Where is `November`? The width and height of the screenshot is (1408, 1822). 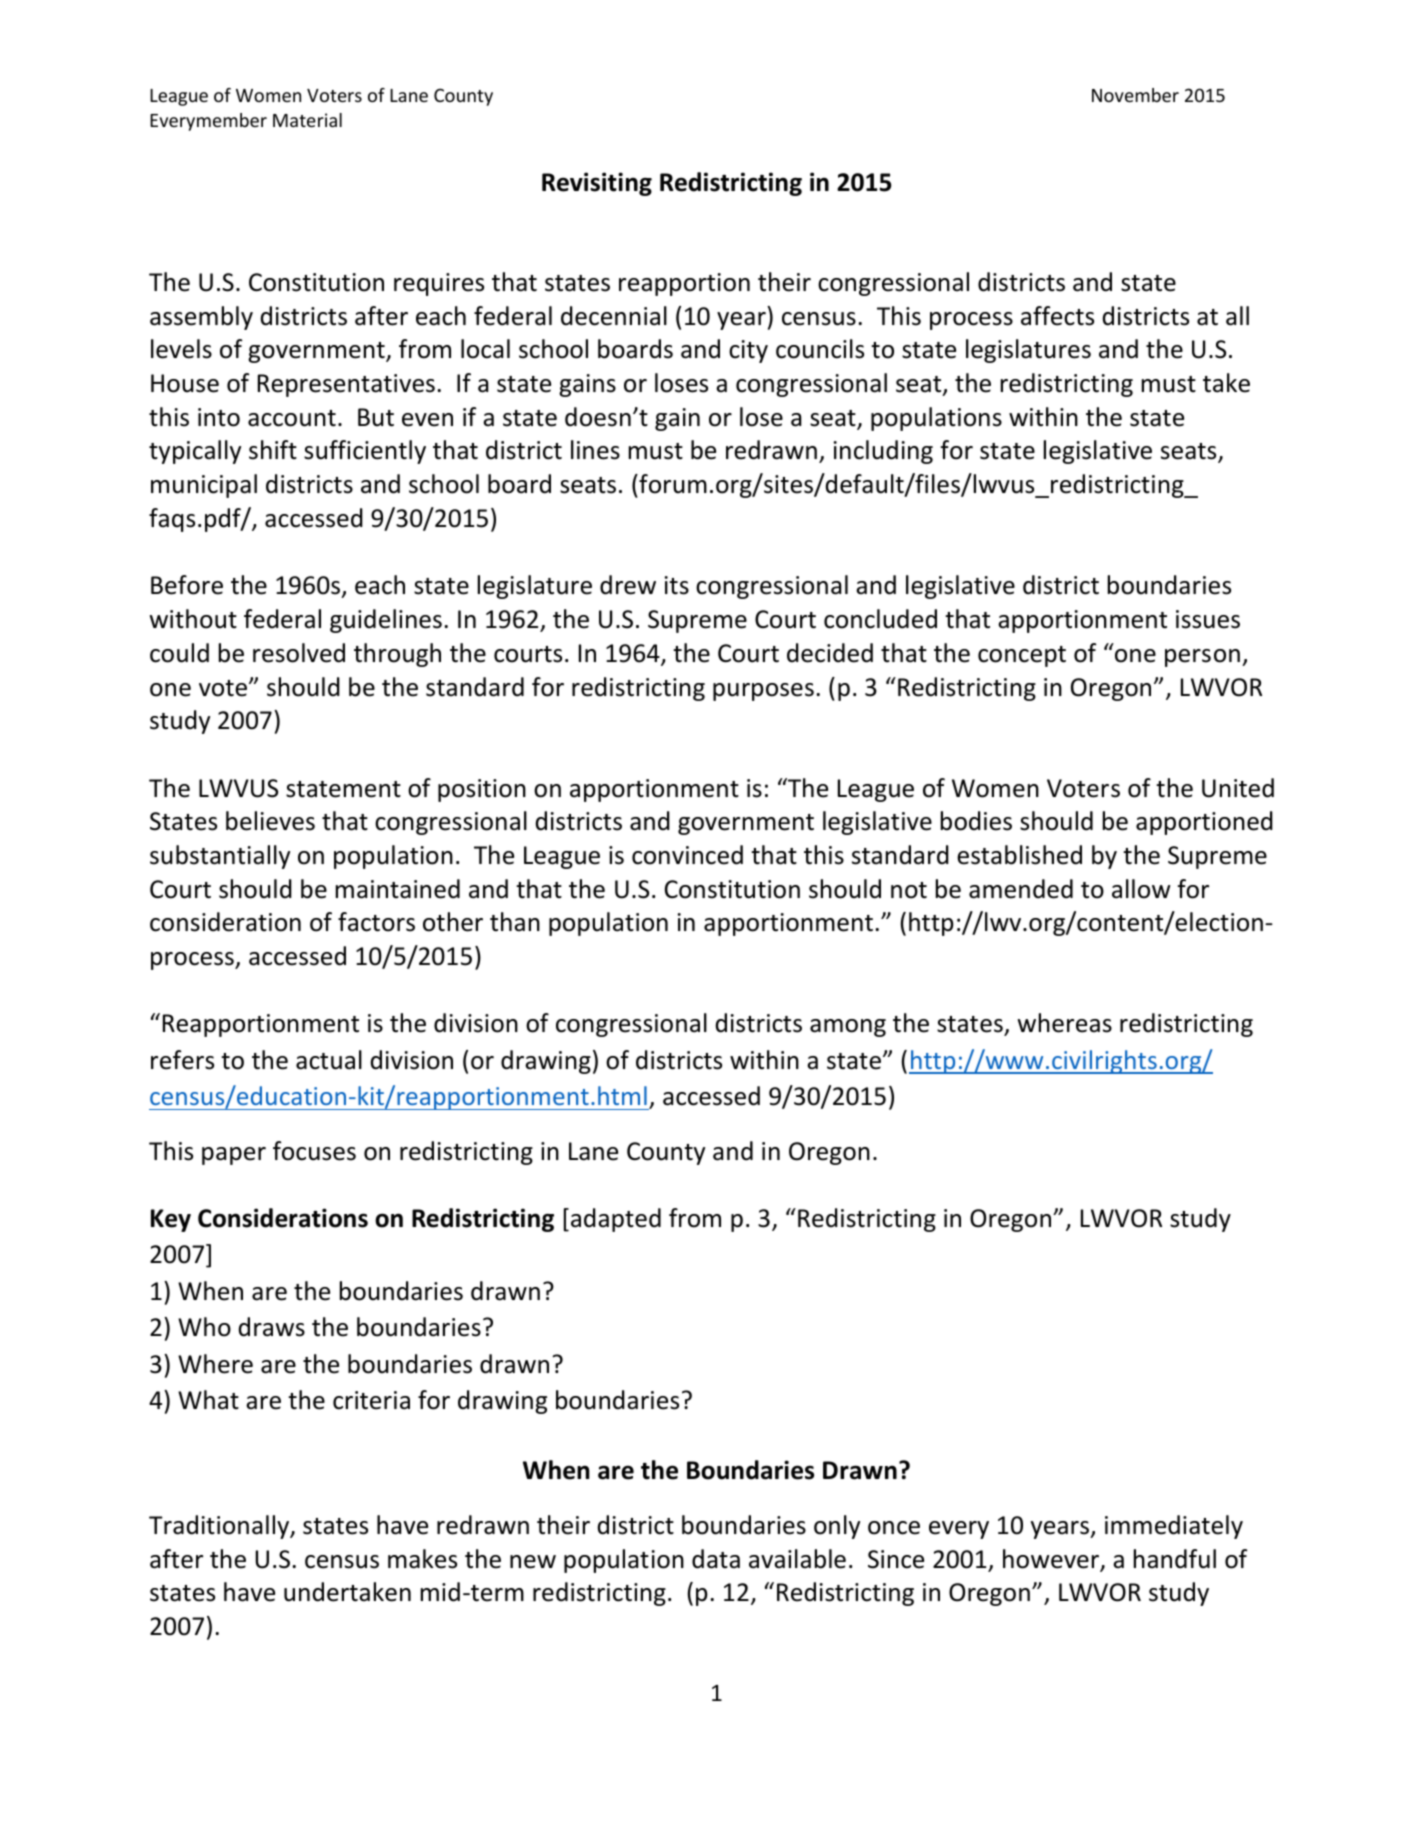 November is located at coordinates (1135, 95).
